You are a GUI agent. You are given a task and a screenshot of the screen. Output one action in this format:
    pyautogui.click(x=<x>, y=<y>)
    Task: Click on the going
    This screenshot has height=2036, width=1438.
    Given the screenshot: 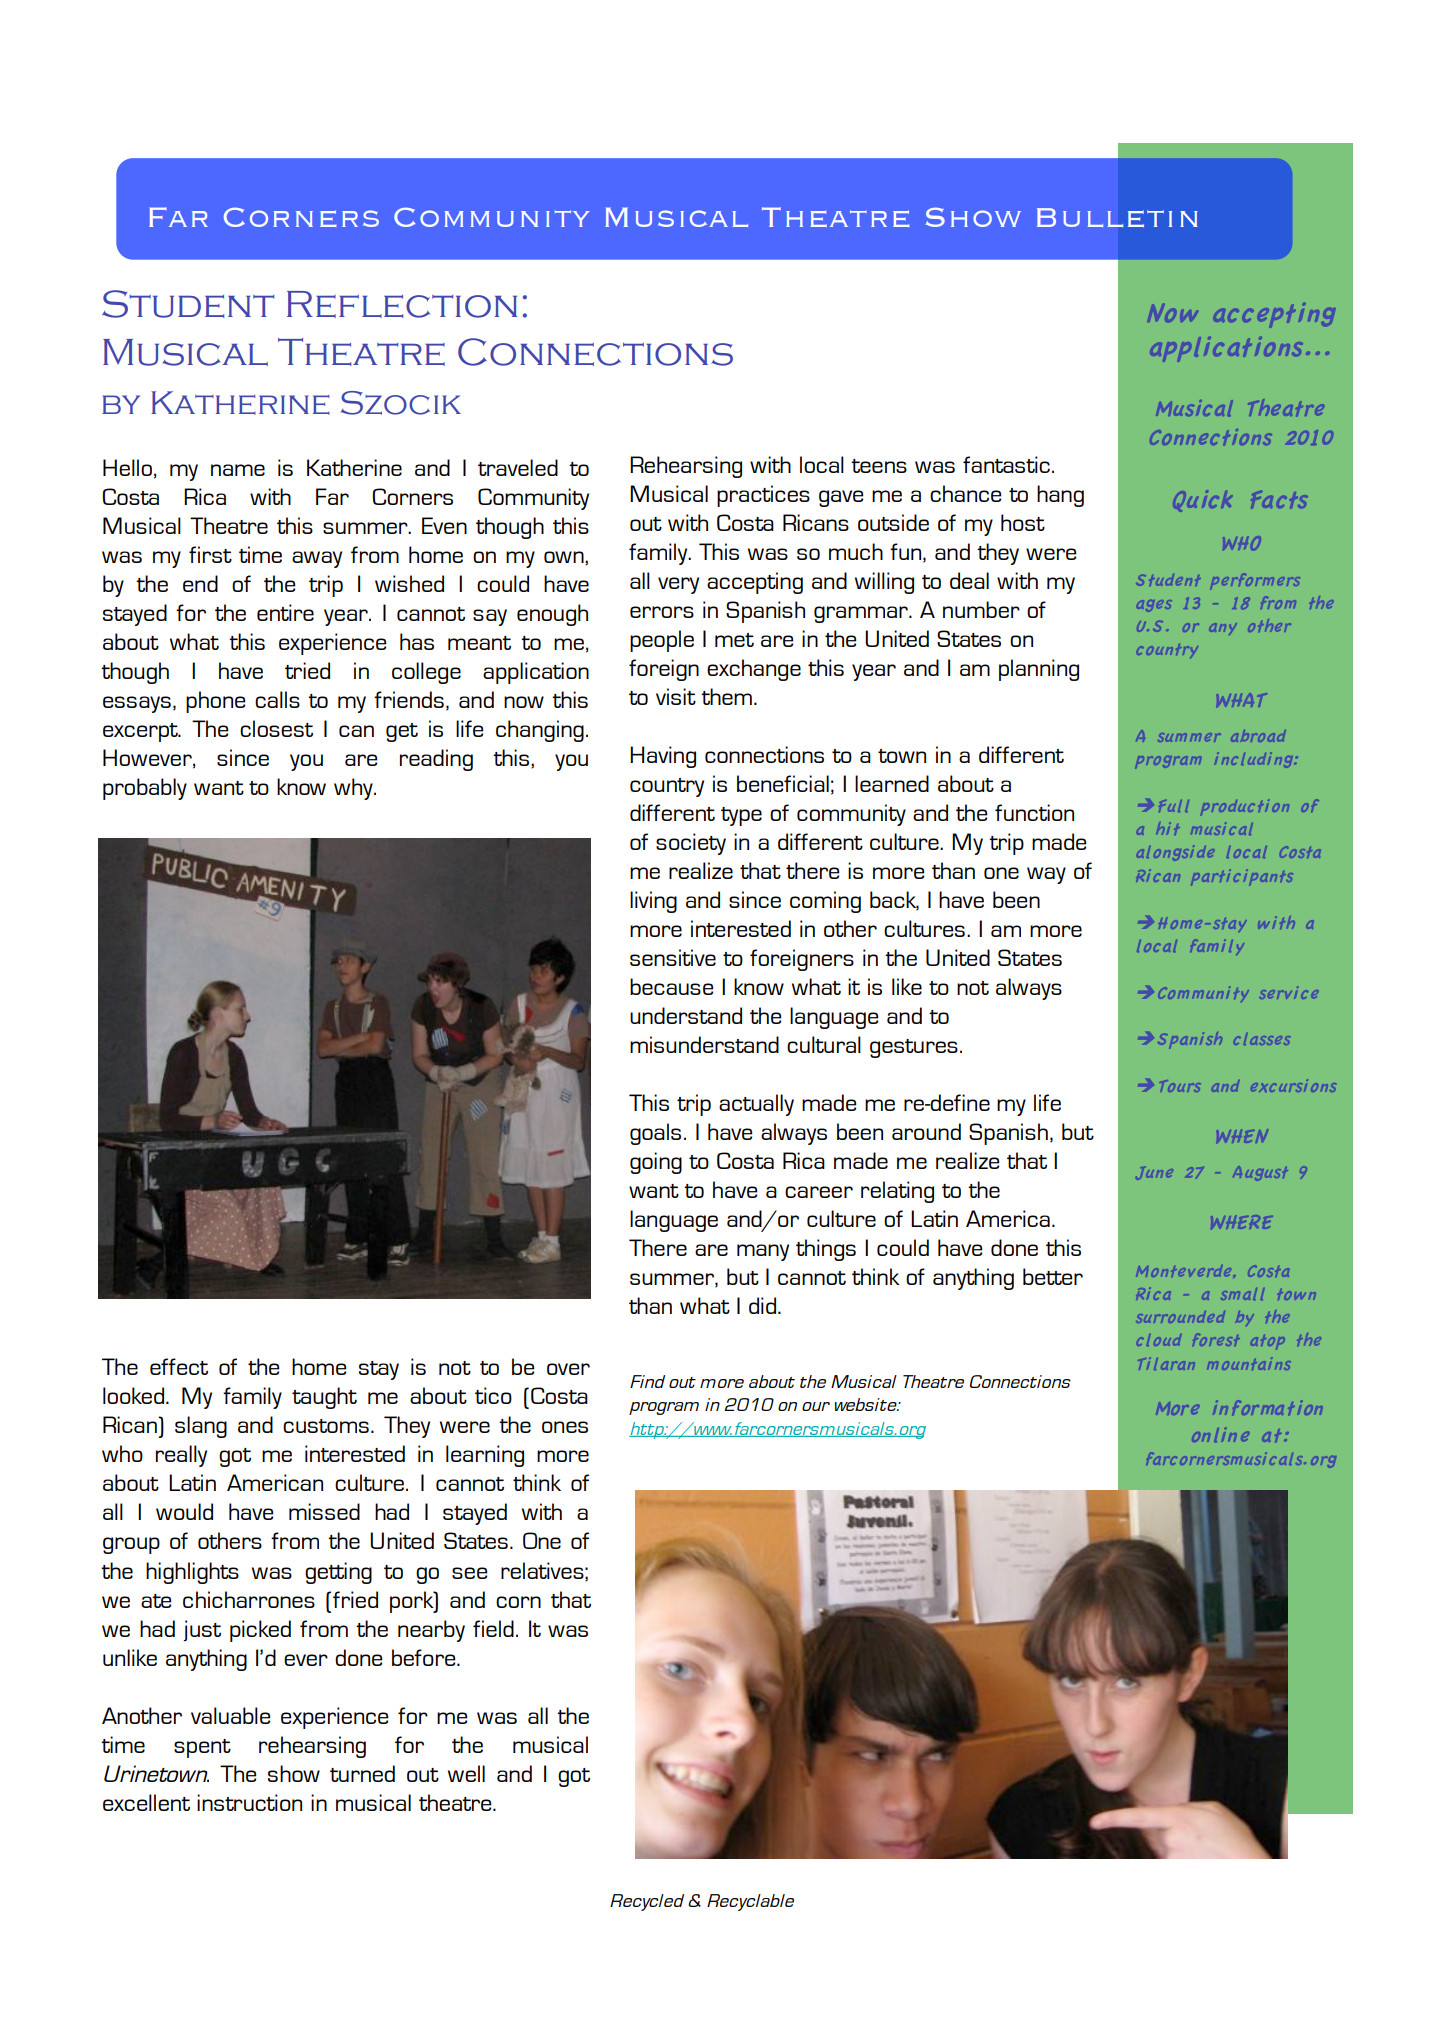 What is the action you would take?
    pyautogui.click(x=656, y=1163)
